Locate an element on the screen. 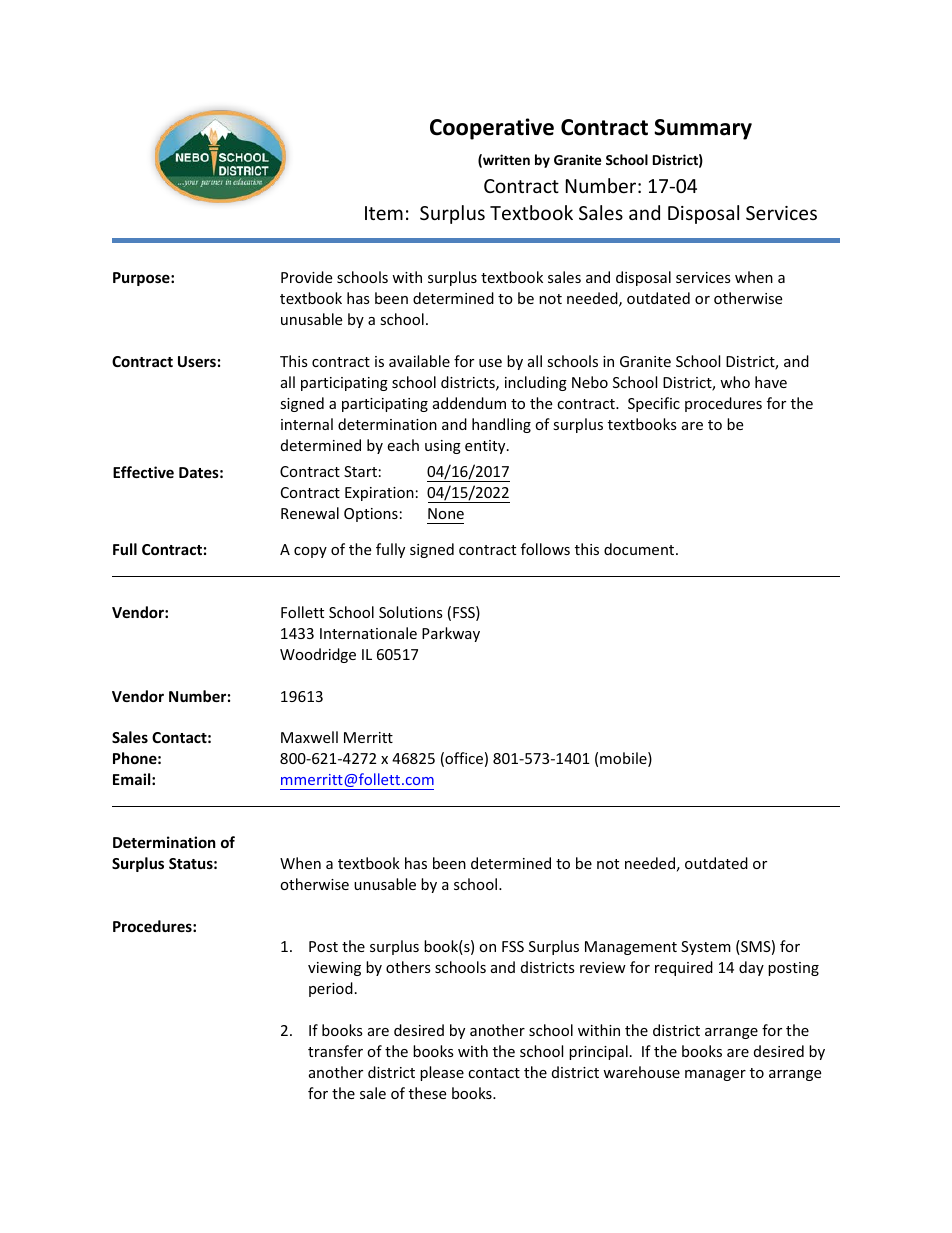 The width and height of the screenshot is (952, 1233). Provide is located at coordinates (306, 277).
